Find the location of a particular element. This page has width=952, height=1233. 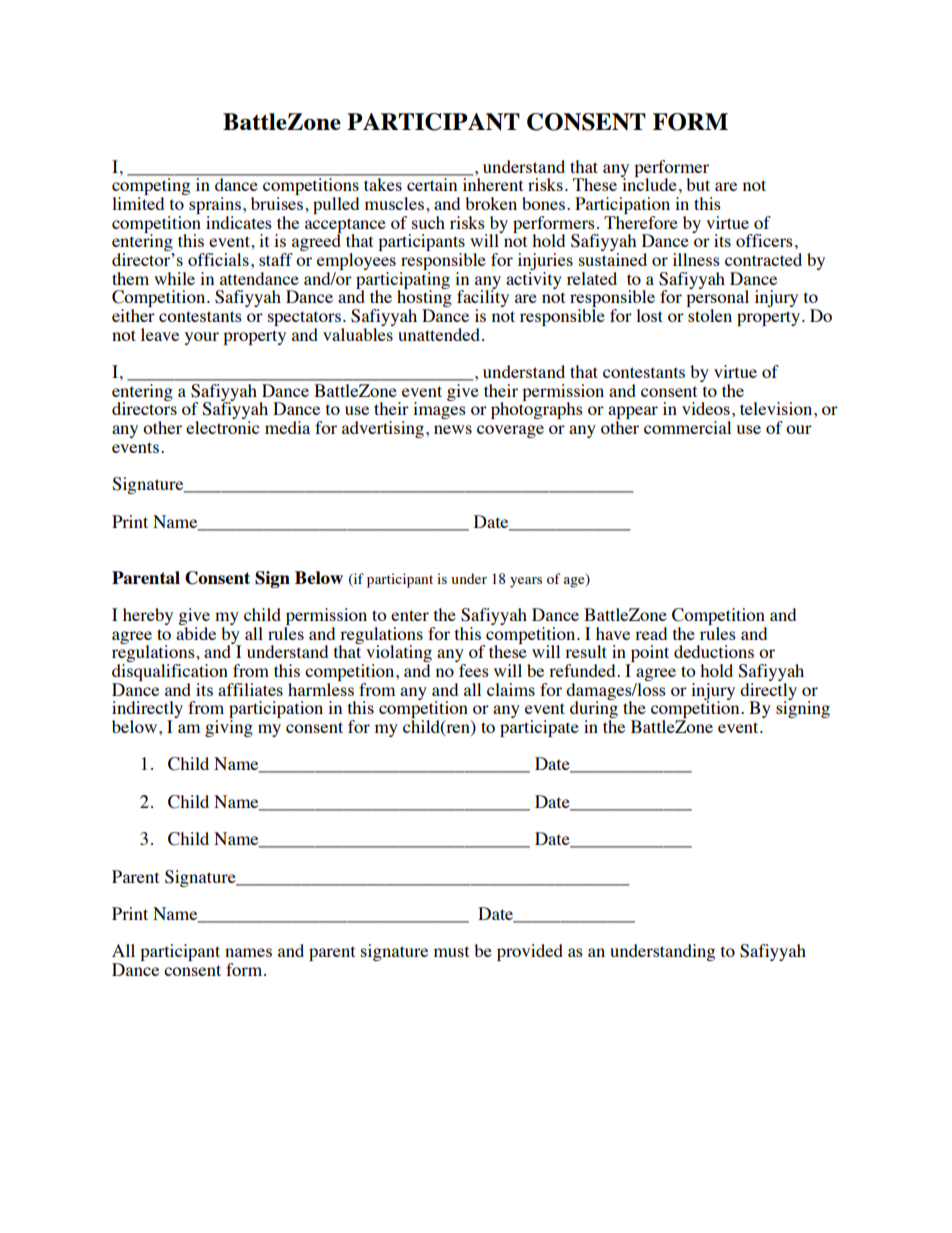

read is located at coordinates (651, 633).
